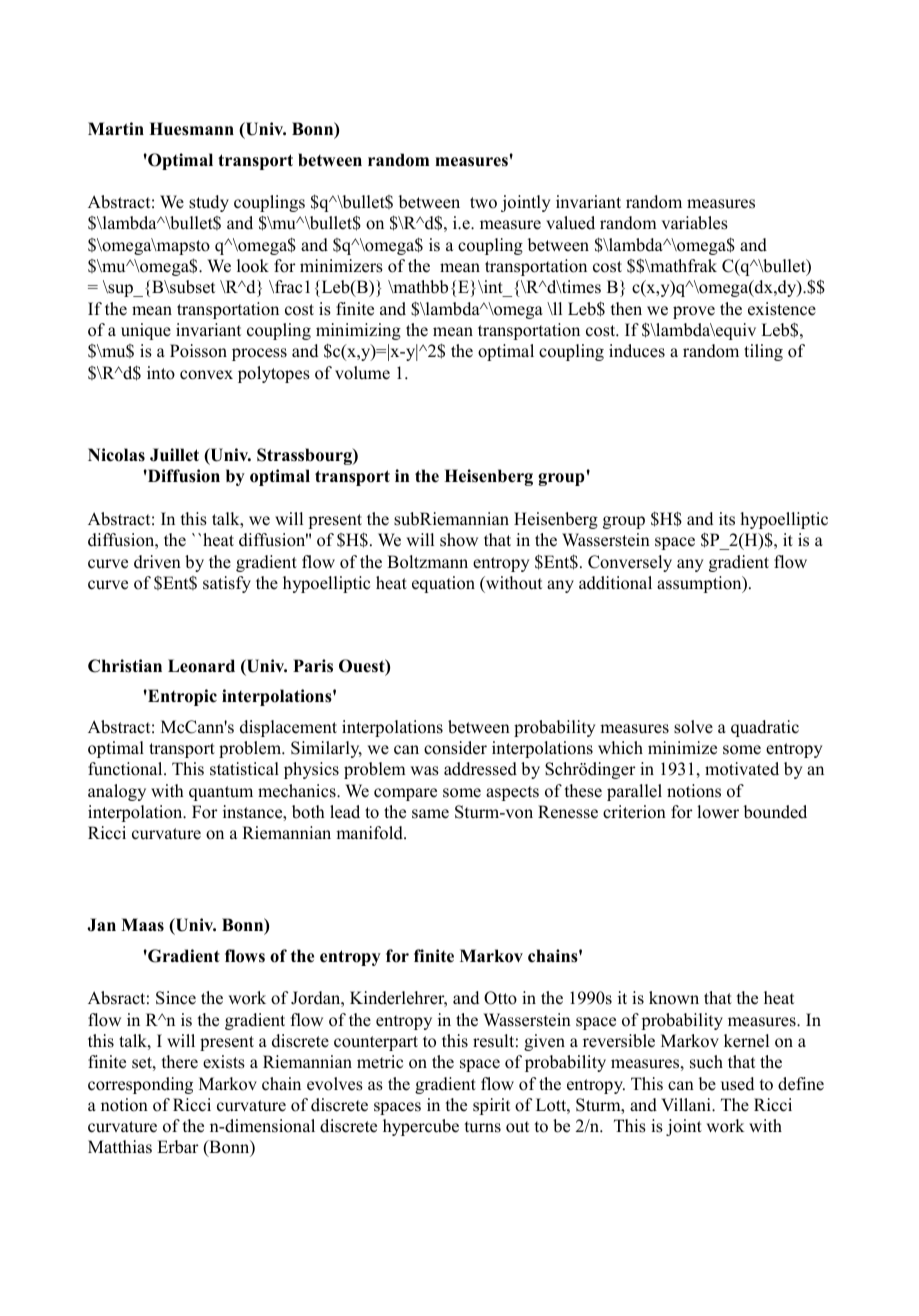  I want to click on corresponding, so click(140, 1085).
